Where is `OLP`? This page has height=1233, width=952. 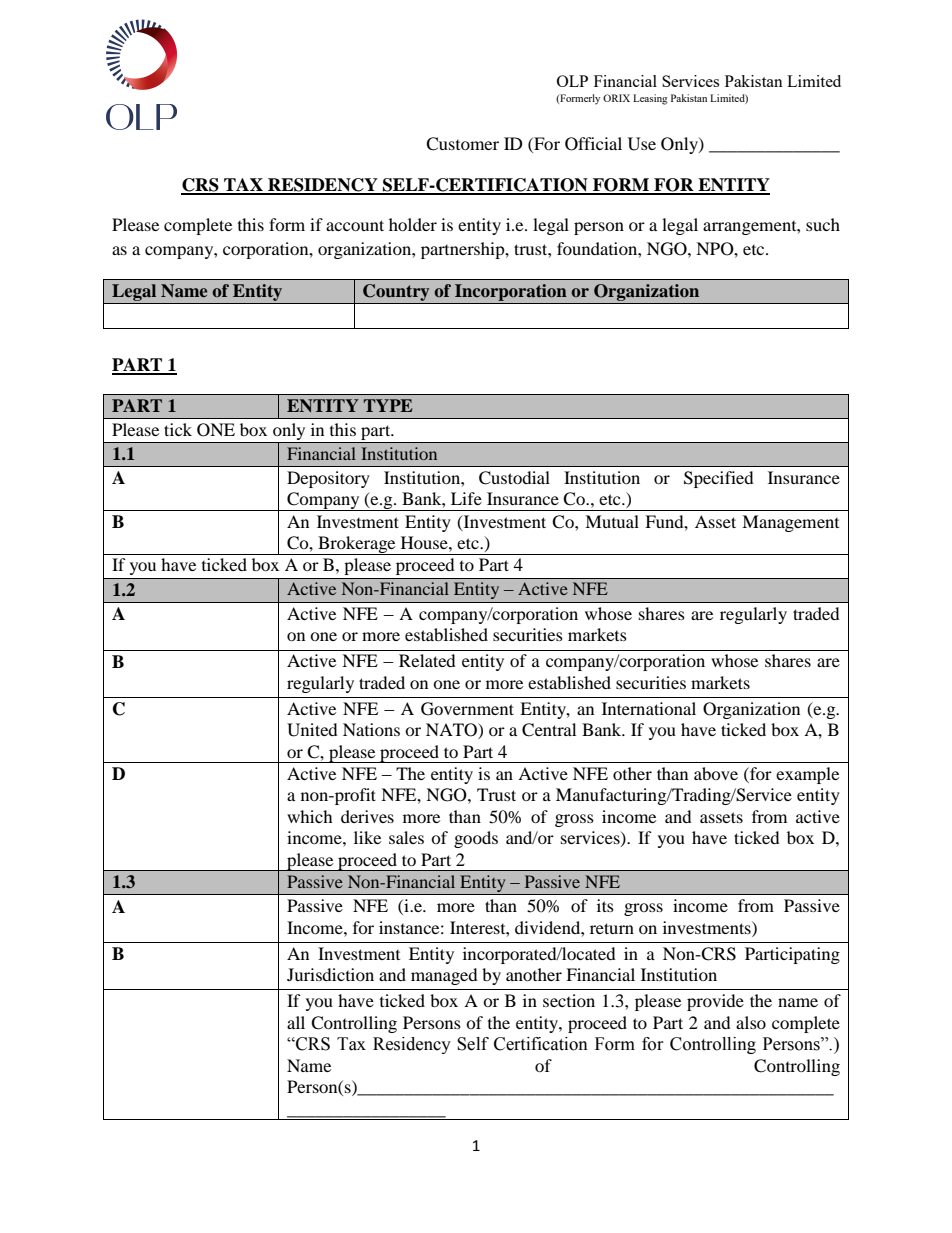 OLP is located at coordinates (572, 81).
